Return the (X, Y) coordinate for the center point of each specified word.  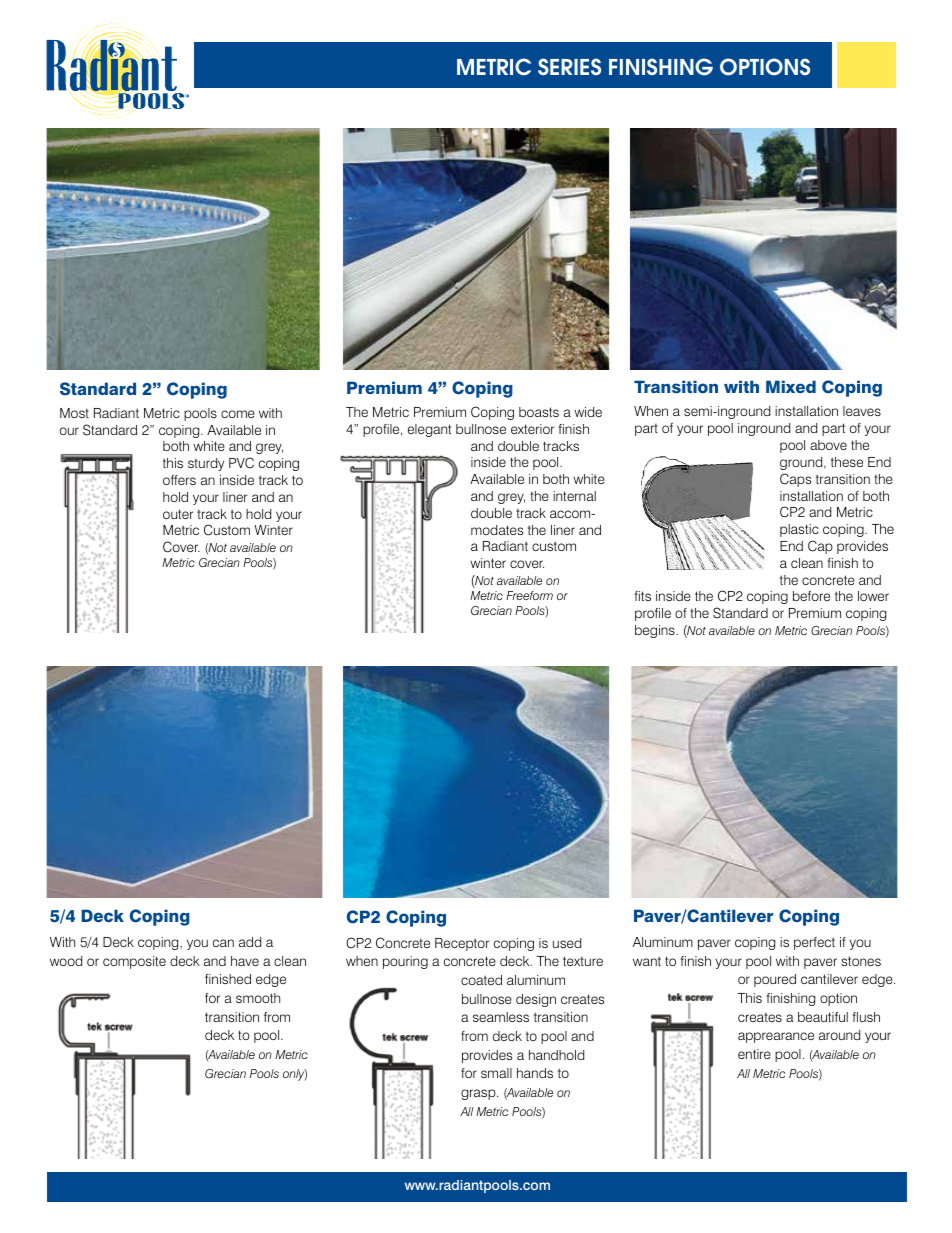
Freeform (529, 595)
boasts (539, 412)
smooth (258, 998)
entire (754, 1054)
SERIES (569, 67)
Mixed (791, 386)
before (811, 596)
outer (178, 514)
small (496, 1073)
